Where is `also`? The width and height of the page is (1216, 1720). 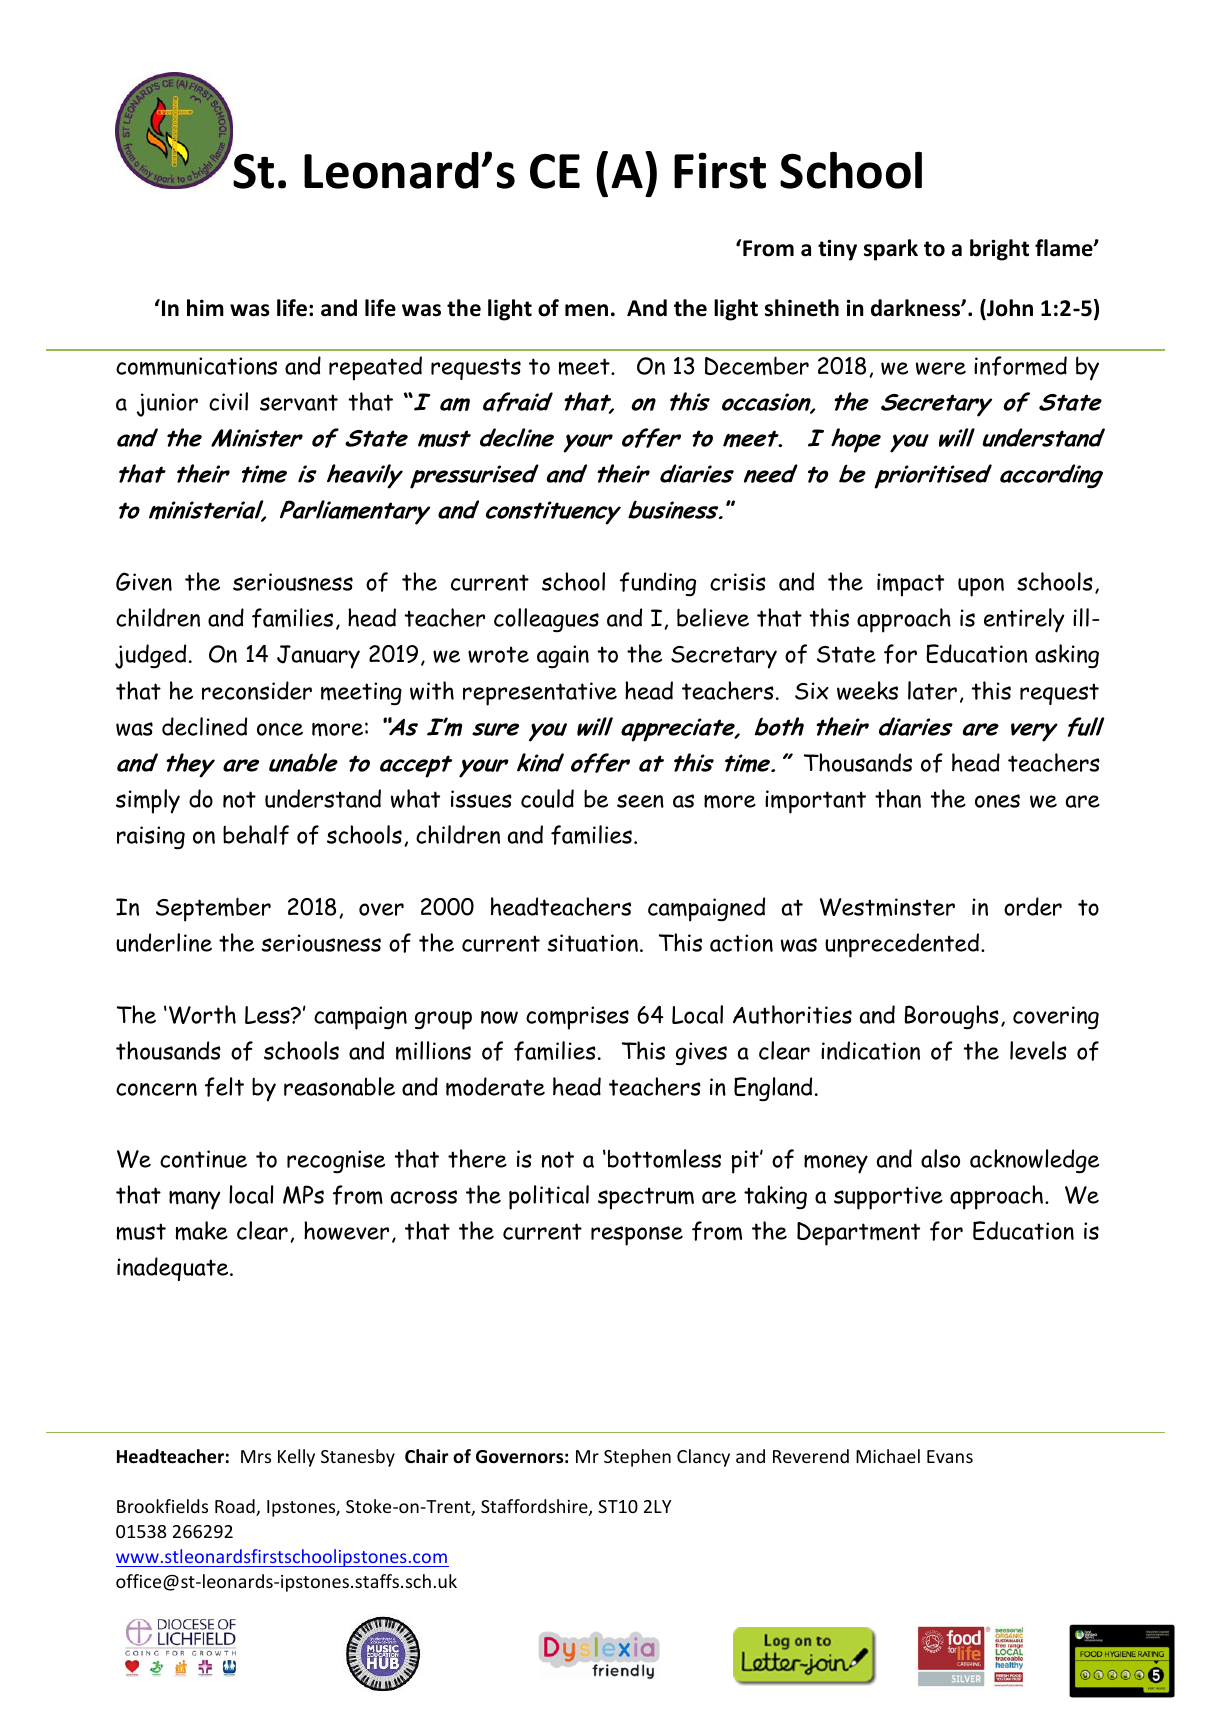 also is located at coordinates (940, 1158).
